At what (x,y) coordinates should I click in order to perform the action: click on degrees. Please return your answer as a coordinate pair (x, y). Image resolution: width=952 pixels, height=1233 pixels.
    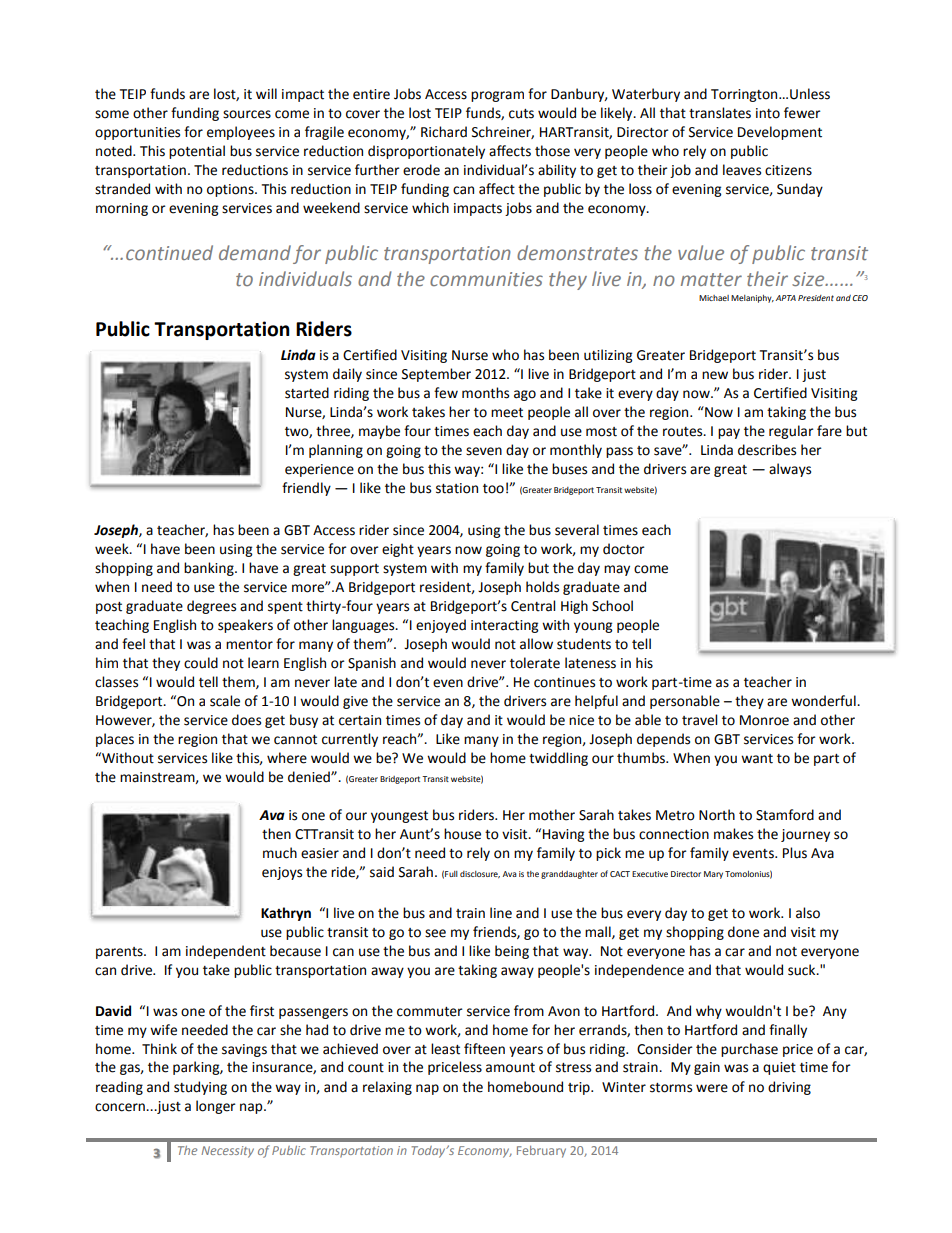
    Looking at the image, I should click on (211, 607).
